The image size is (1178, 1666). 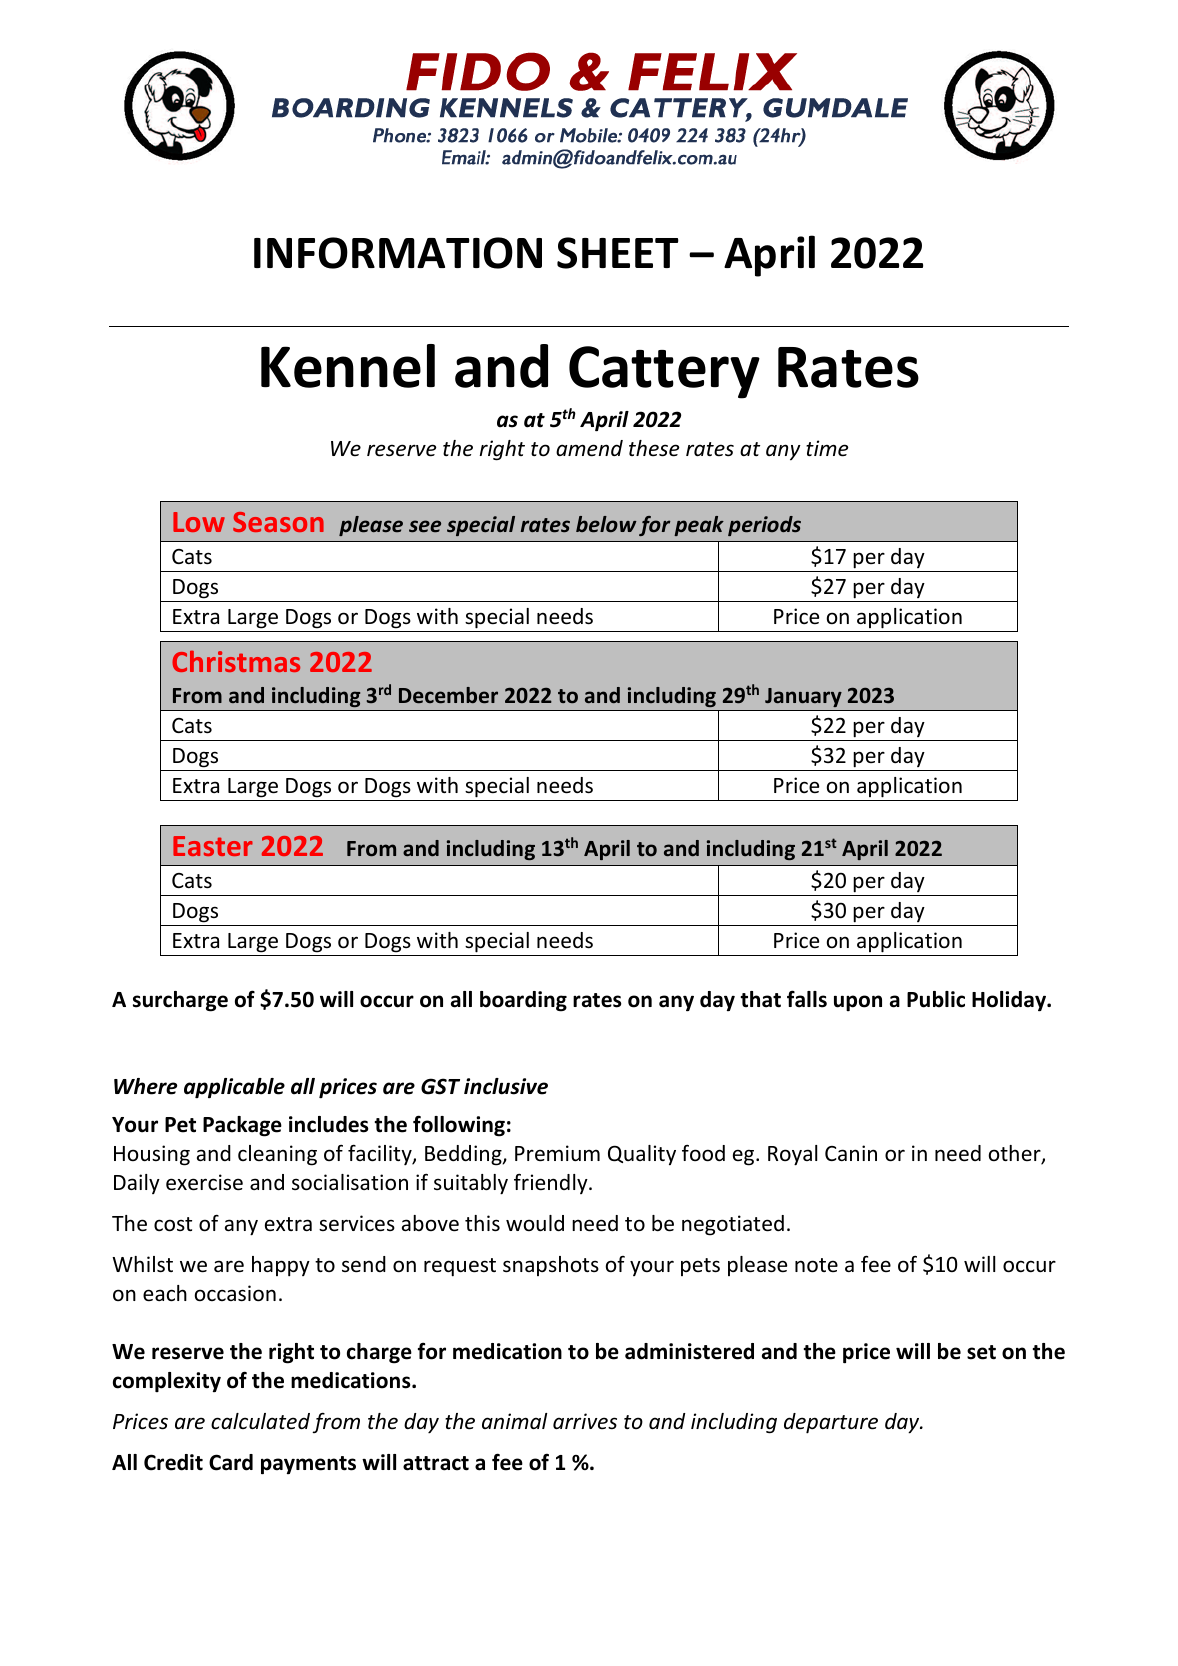 What do you see at coordinates (348, 366) in the screenshot?
I see `Kennel` at bounding box center [348, 366].
